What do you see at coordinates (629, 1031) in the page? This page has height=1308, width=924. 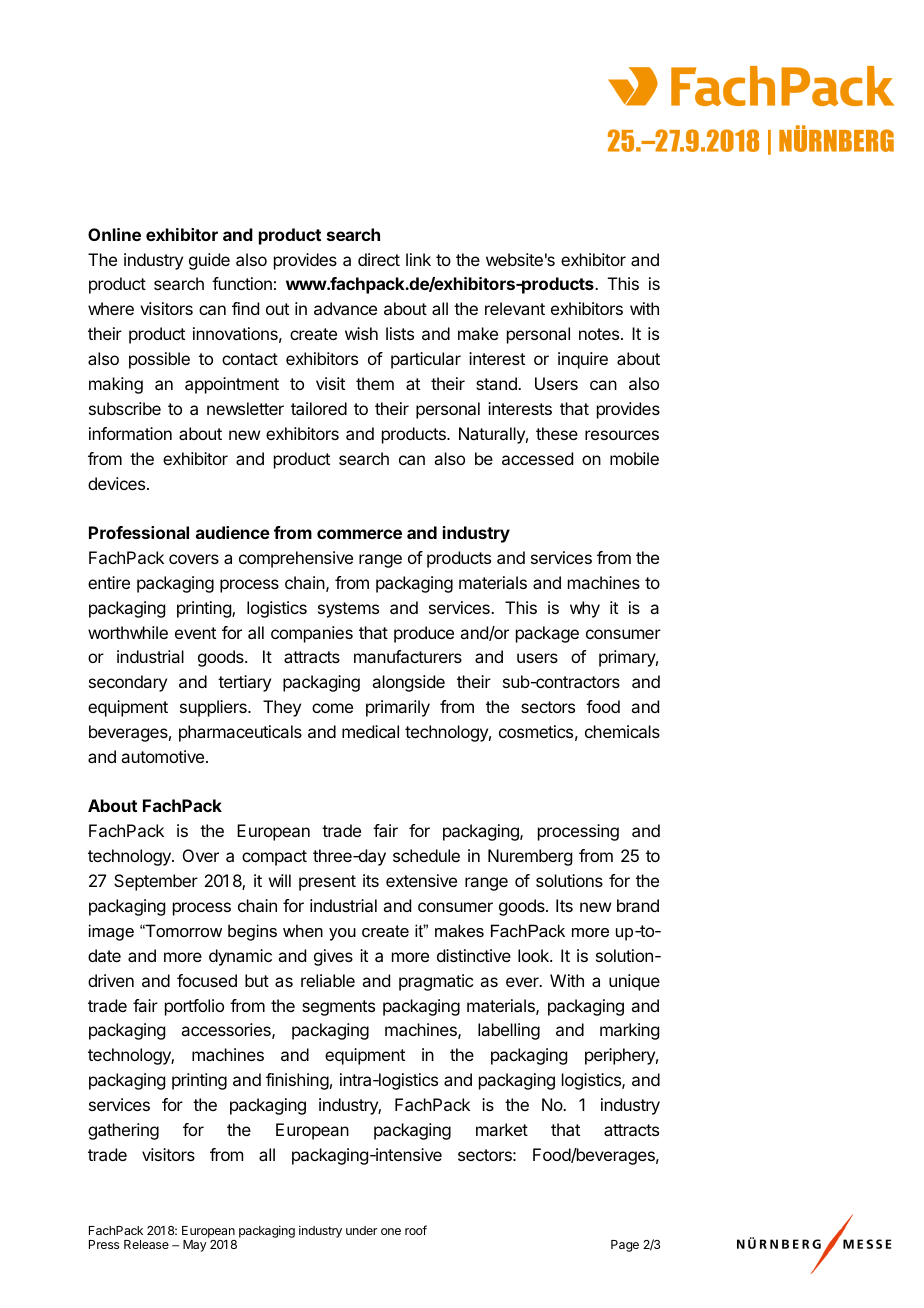 I see `marking` at bounding box center [629, 1031].
